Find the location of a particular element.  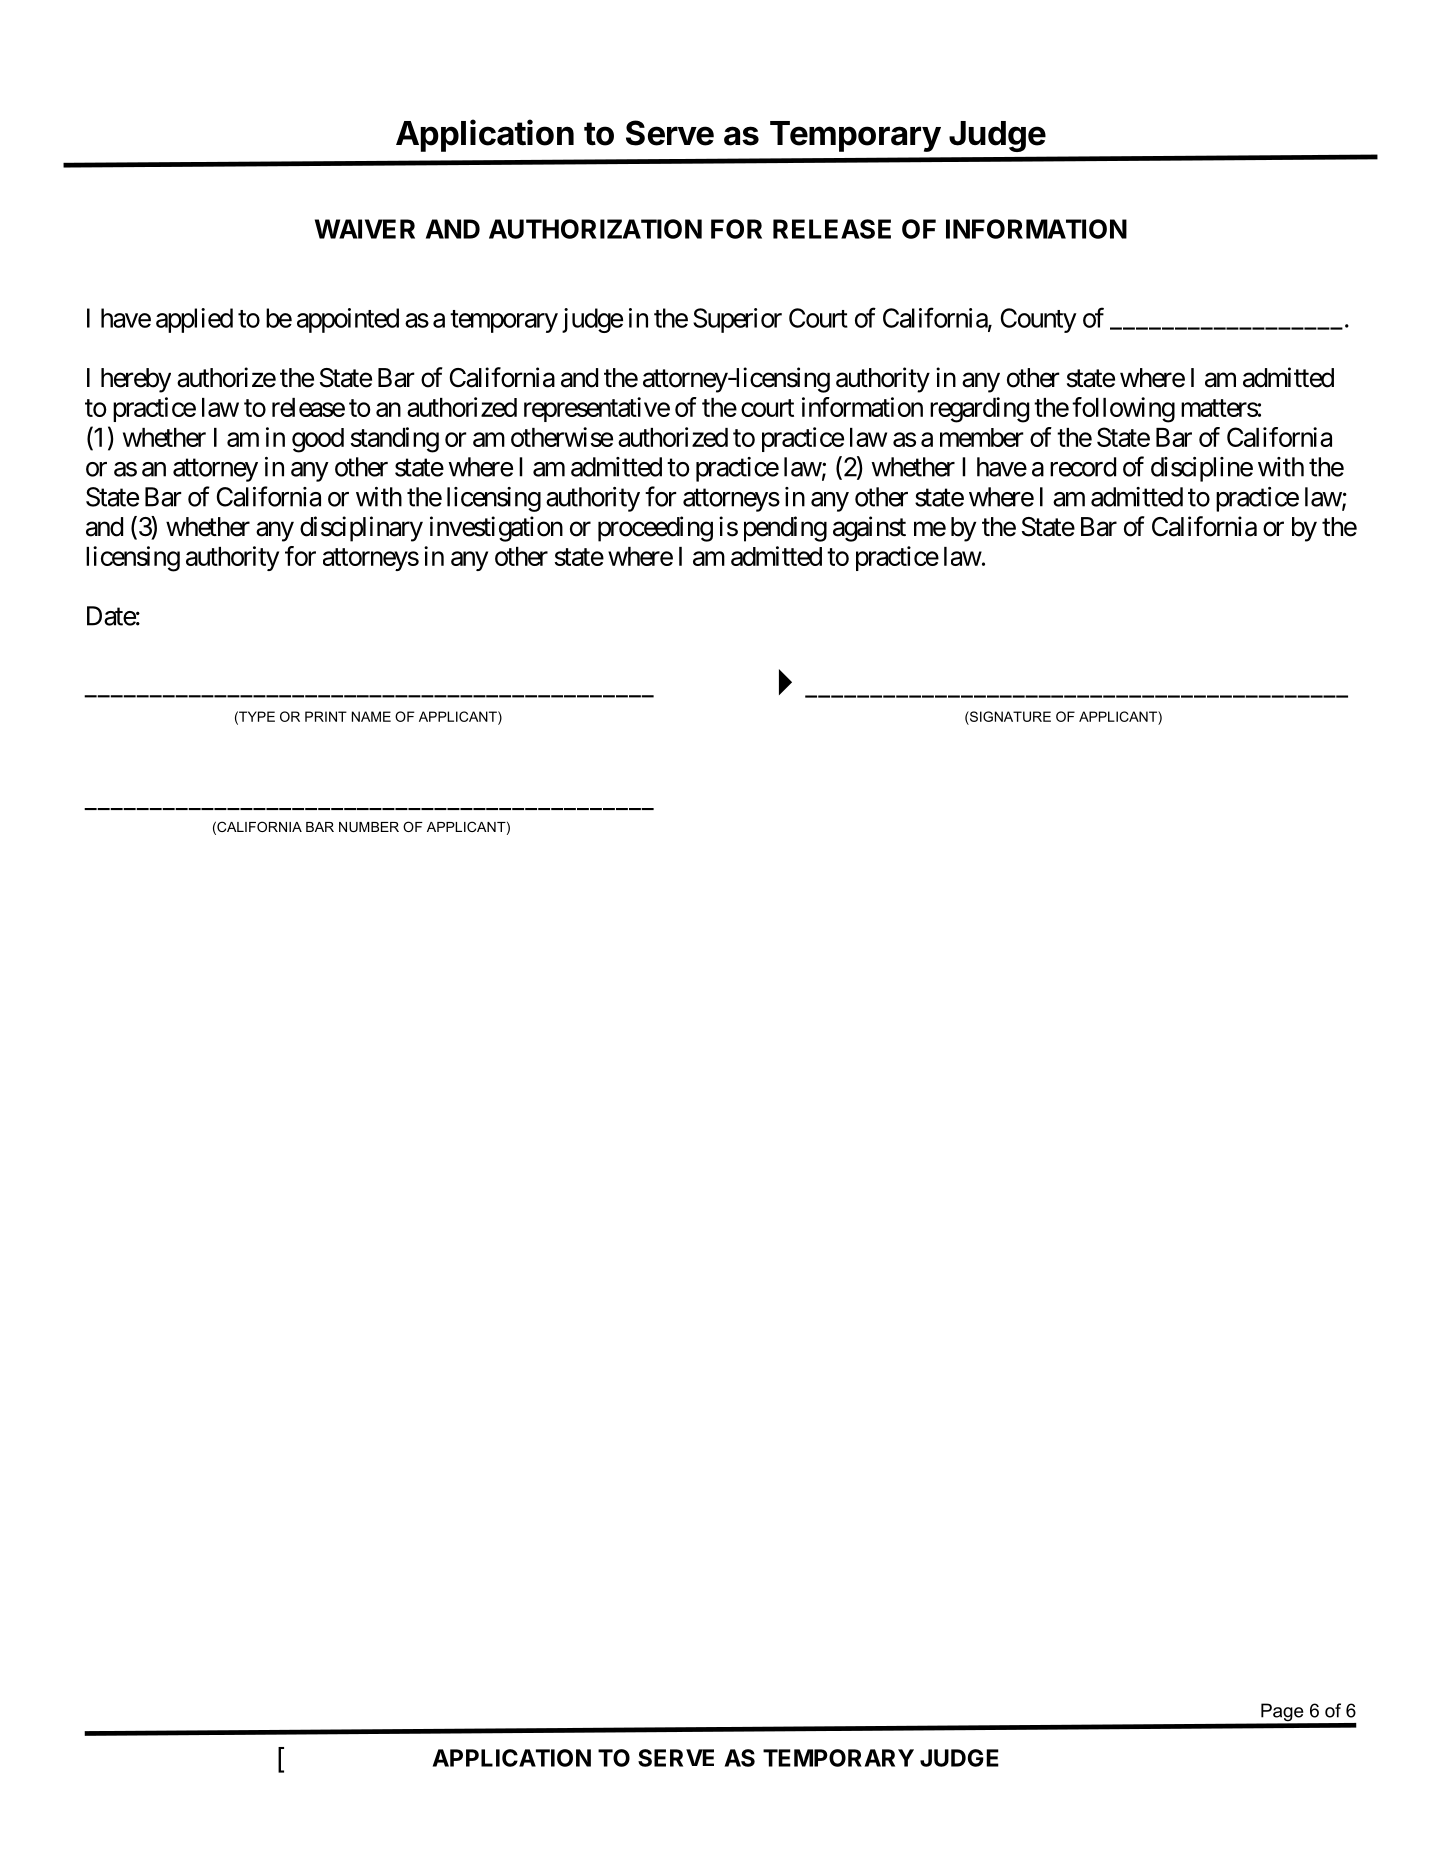

investigation is located at coordinates (496, 529).
